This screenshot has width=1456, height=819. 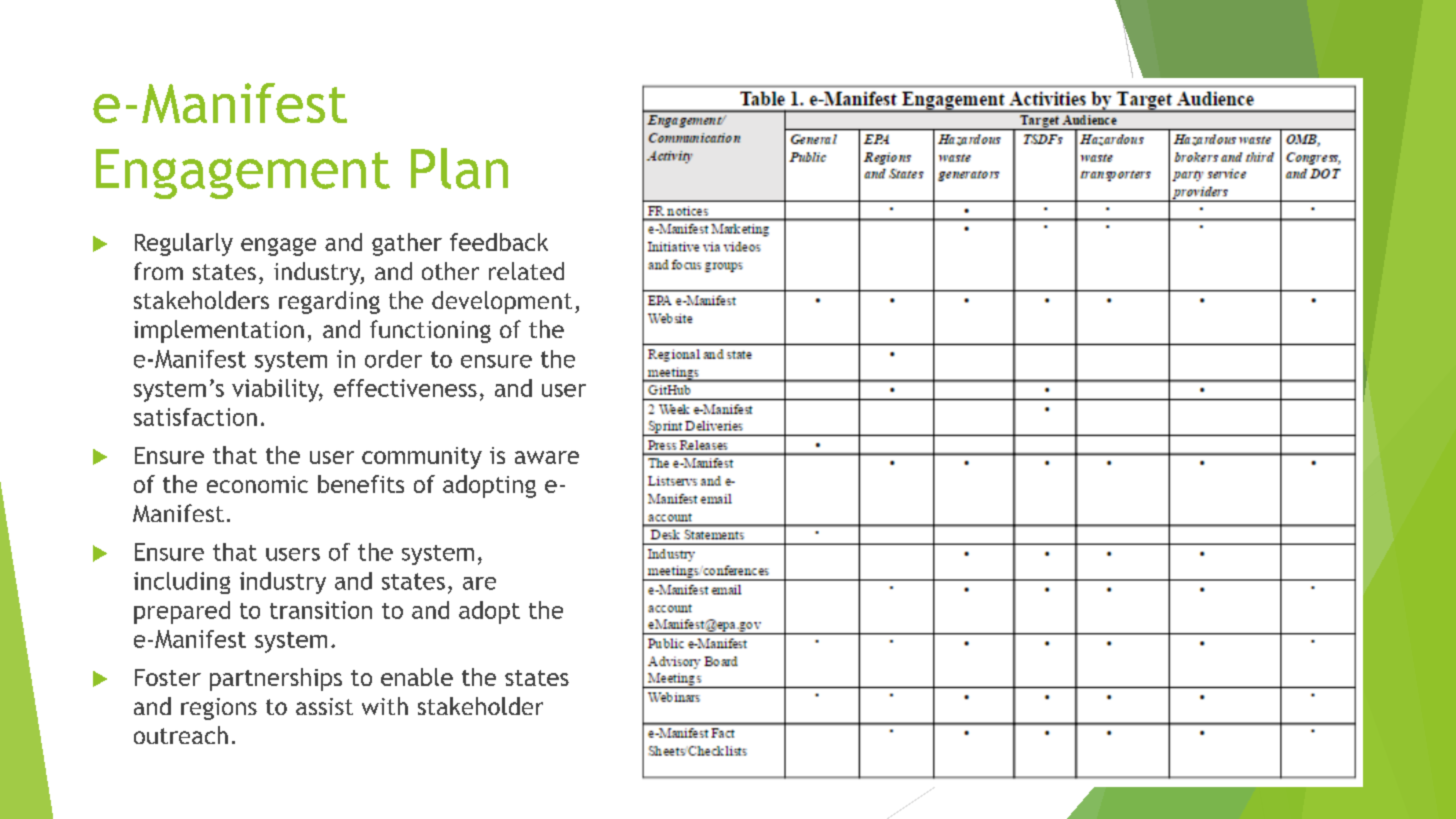 What do you see at coordinates (361, 484) in the screenshot?
I see `benefits` at bounding box center [361, 484].
